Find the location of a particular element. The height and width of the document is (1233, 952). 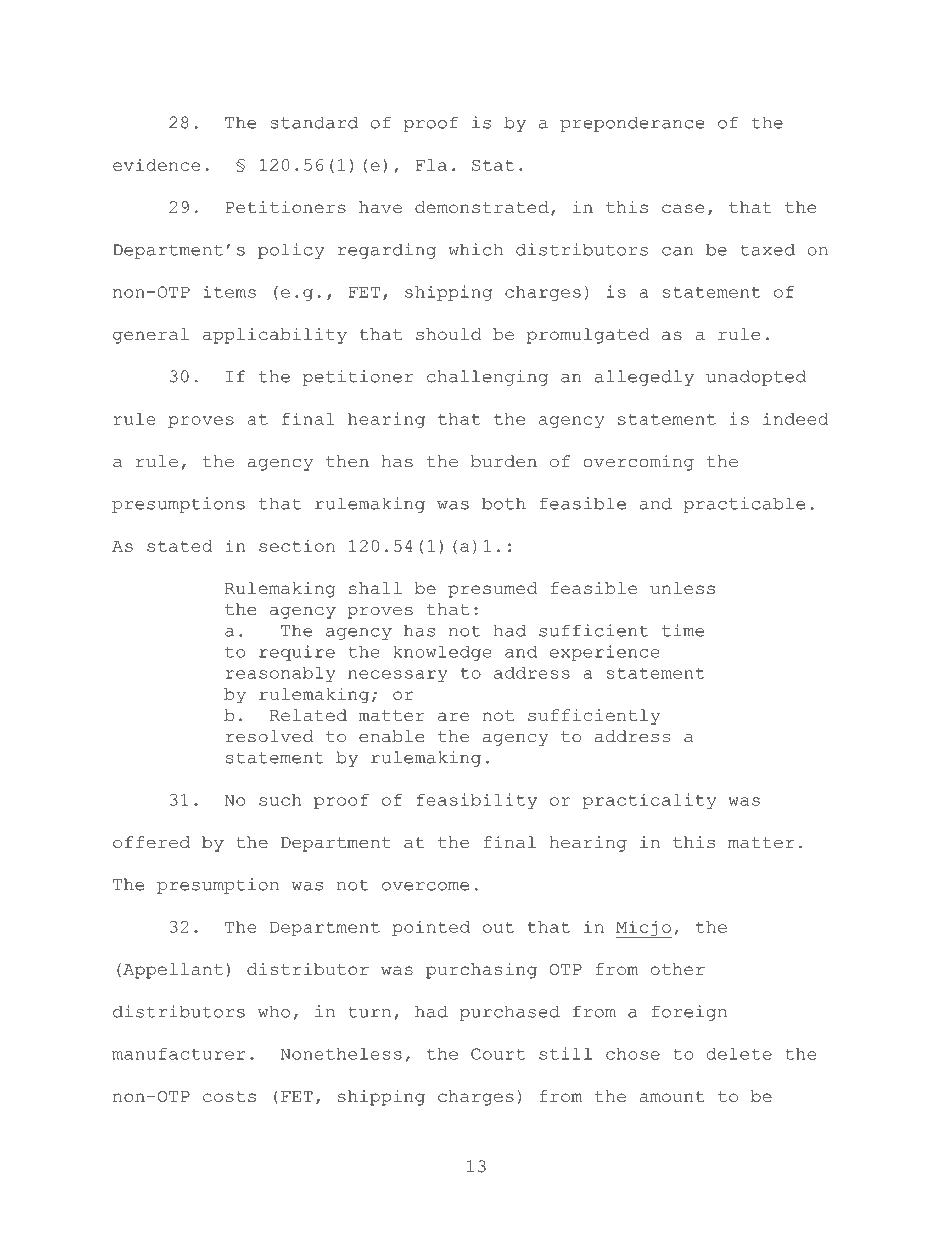

Fla is located at coordinates (431, 165).
